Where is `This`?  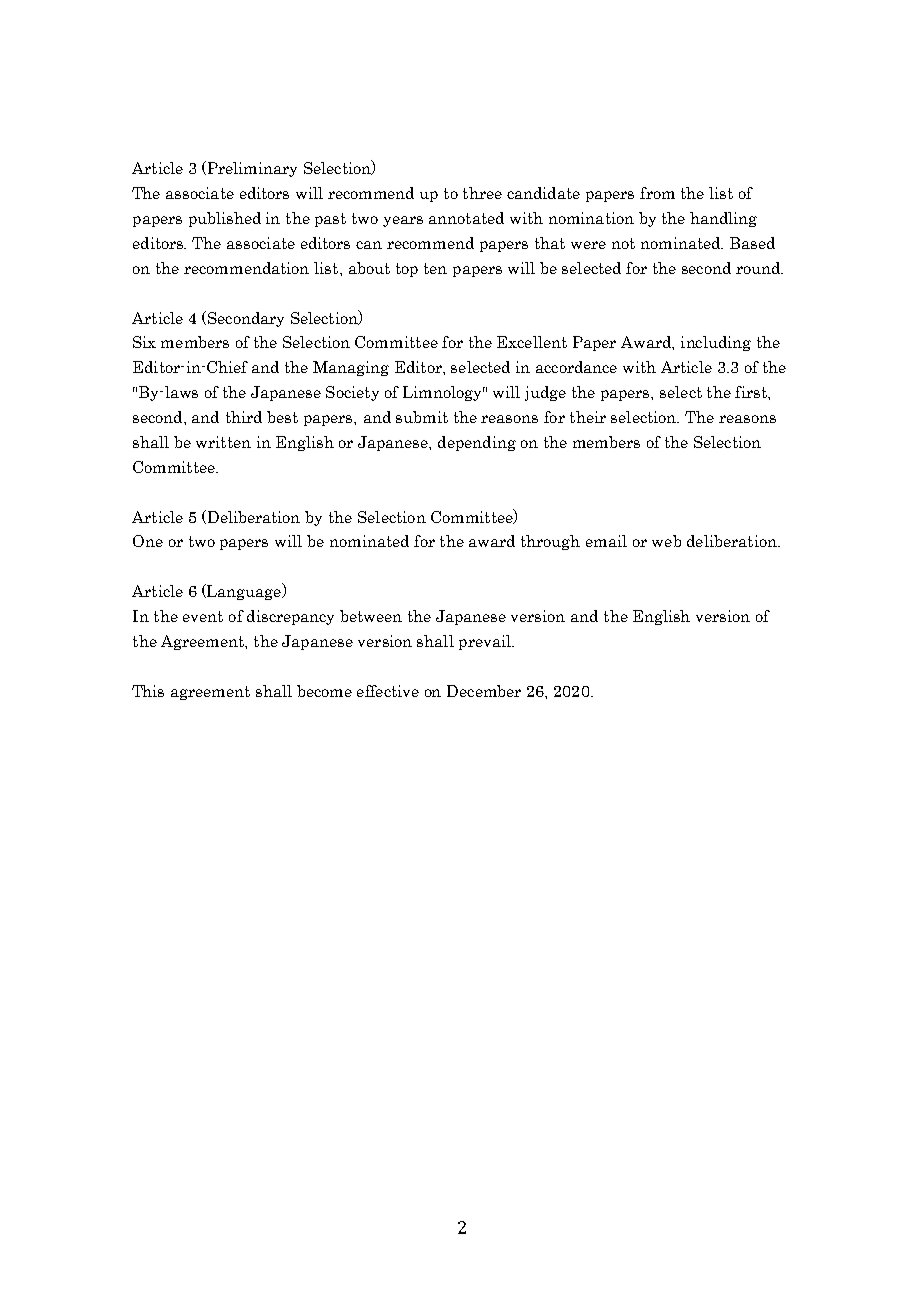
This is located at coordinates (148, 691).
